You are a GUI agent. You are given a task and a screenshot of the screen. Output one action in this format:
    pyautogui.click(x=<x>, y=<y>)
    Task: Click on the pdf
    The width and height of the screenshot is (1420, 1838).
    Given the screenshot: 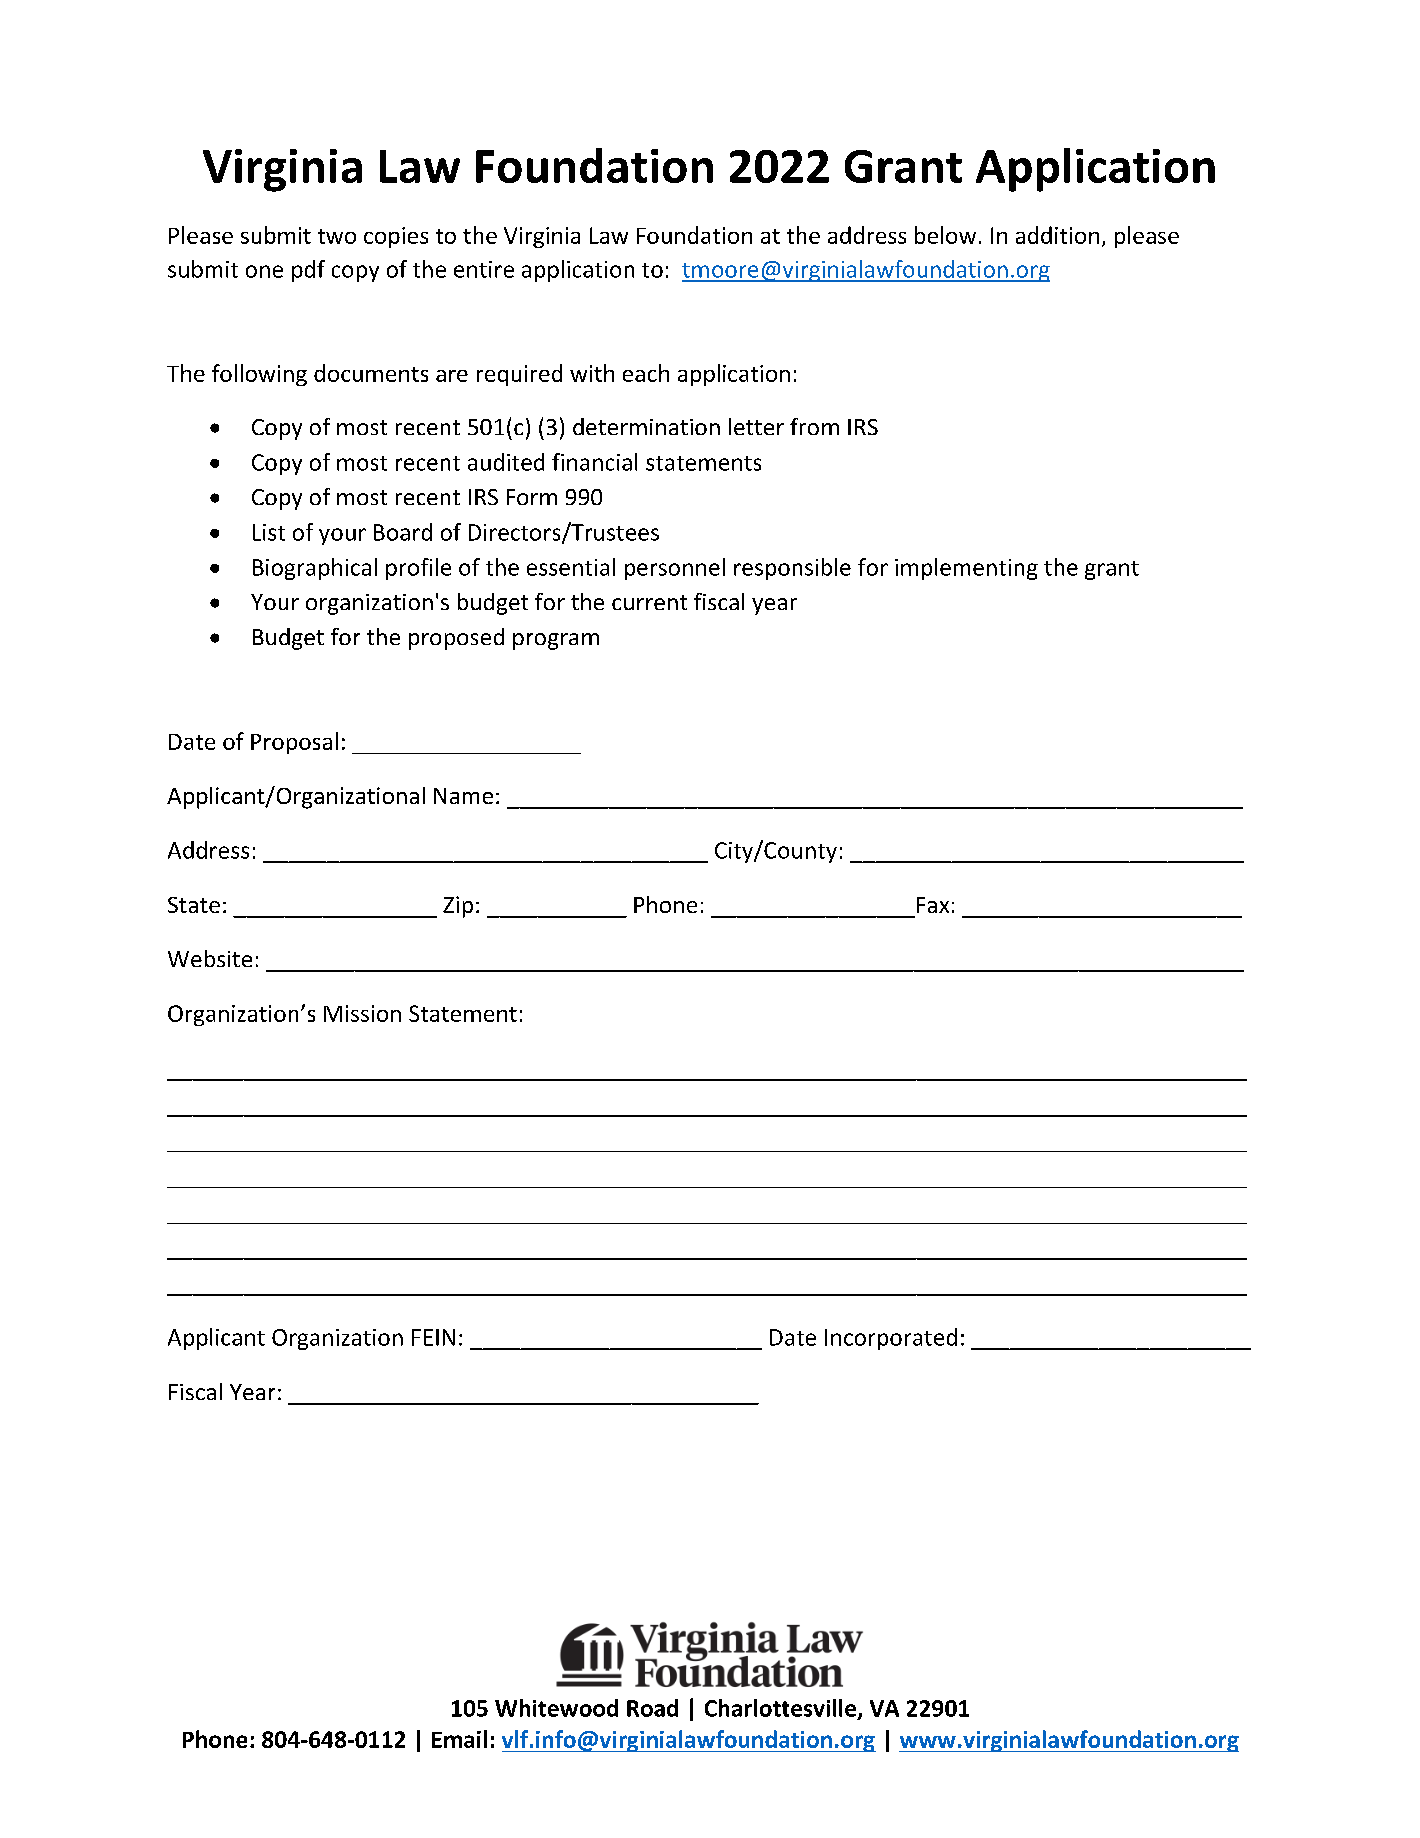 What is the action you would take?
    pyautogui.click(x=308, y=271)
